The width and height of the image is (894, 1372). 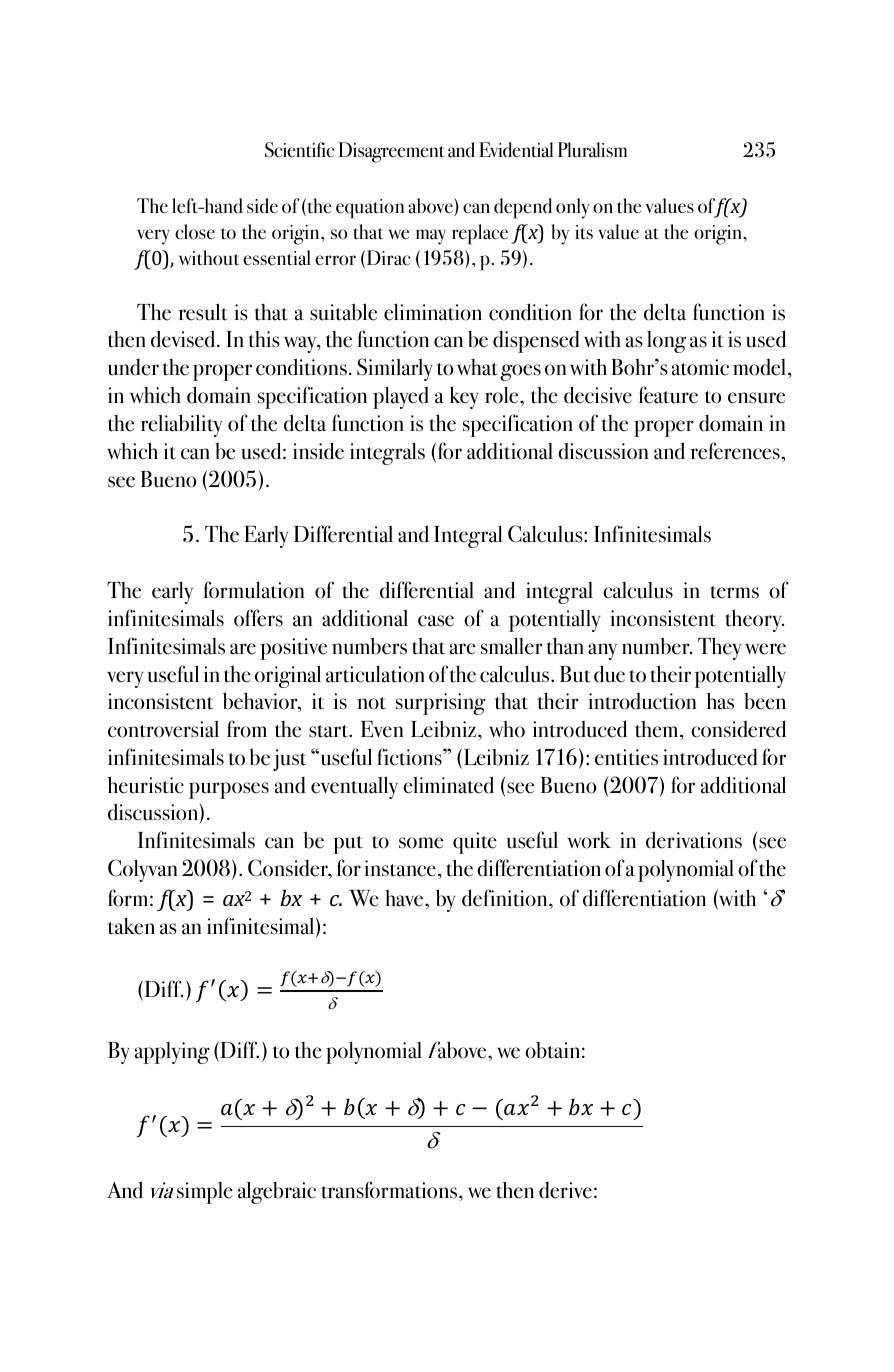 What do you see at coordinates (391, 152) in the image?
I see `Disagreement` at bounding box center [391, 152].
